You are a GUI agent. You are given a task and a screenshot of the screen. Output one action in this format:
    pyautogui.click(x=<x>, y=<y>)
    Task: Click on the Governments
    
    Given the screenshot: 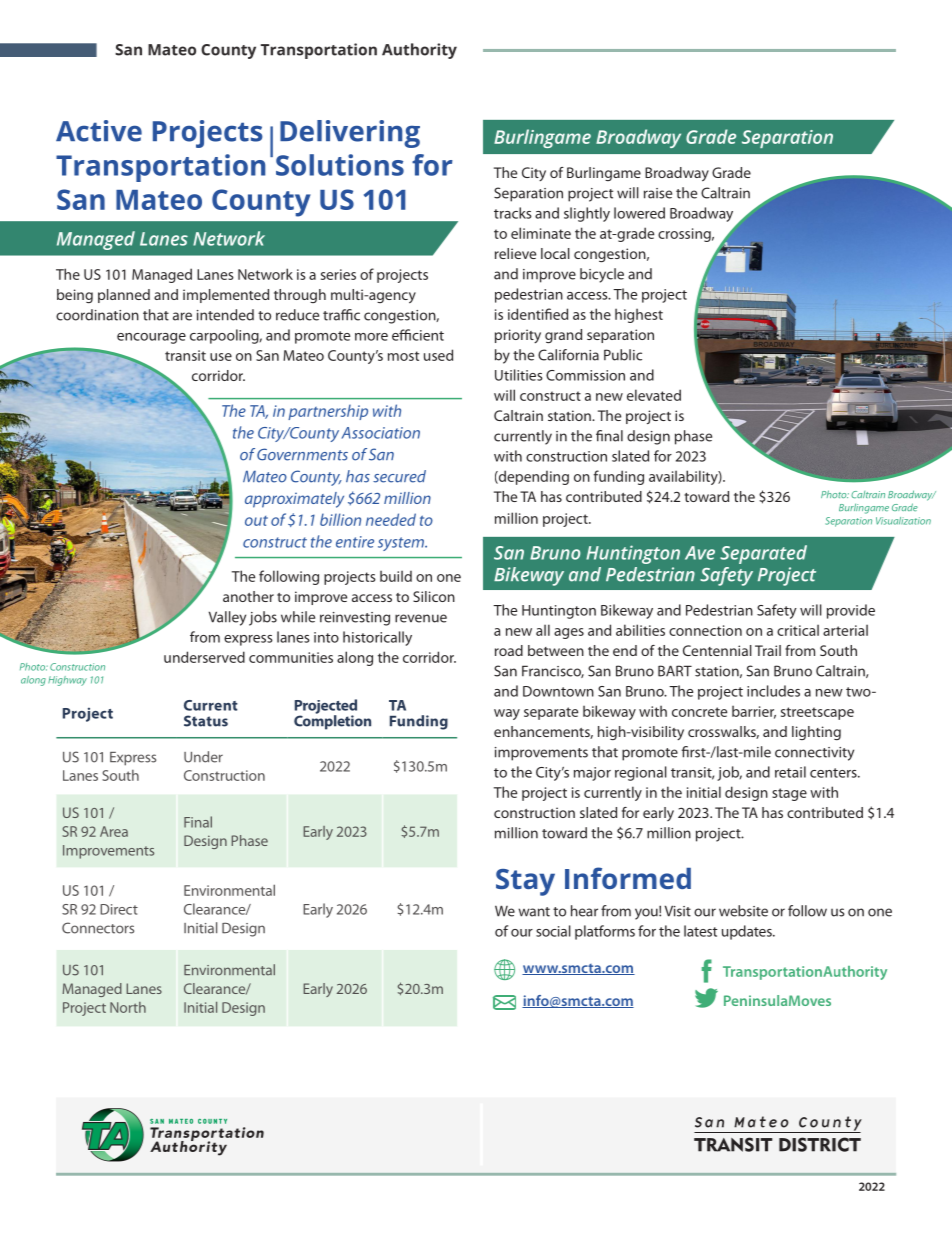 What is the action you would take?
    pyautogui.click(x=302, y=454)
